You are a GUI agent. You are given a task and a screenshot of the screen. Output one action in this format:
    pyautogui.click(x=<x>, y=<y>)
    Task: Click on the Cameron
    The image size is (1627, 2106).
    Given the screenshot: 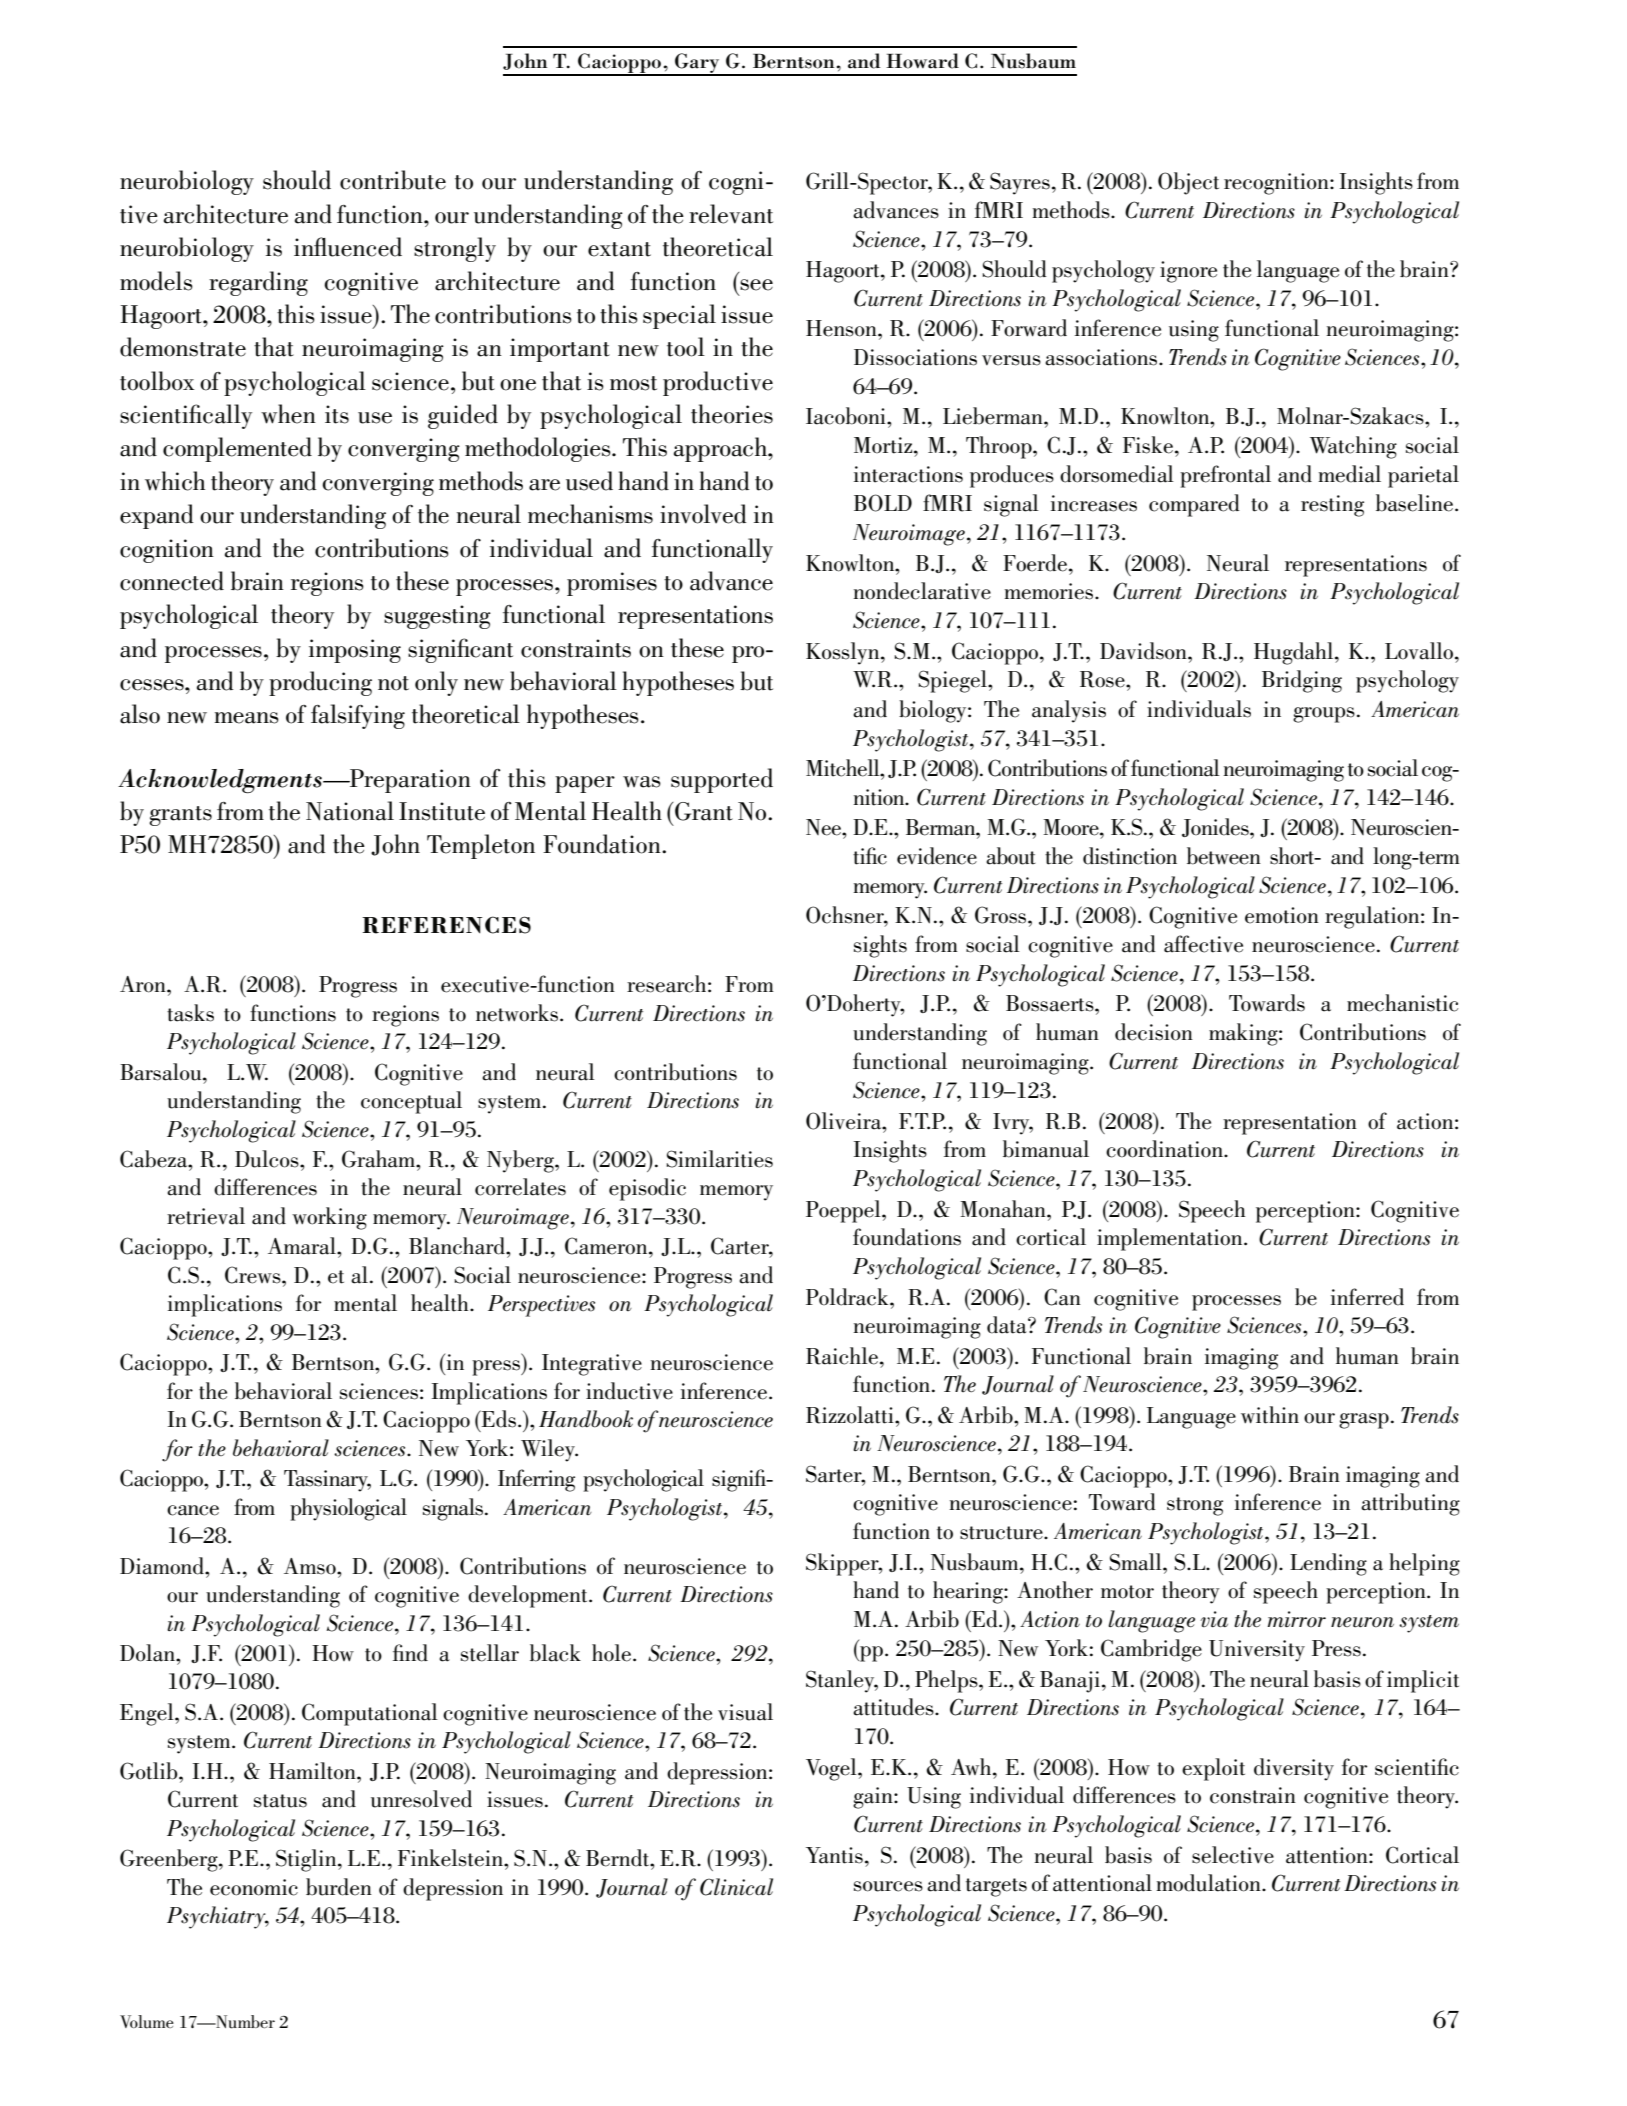 What is the action you would take?
    pyautogui.click(x=607, y=1246)
